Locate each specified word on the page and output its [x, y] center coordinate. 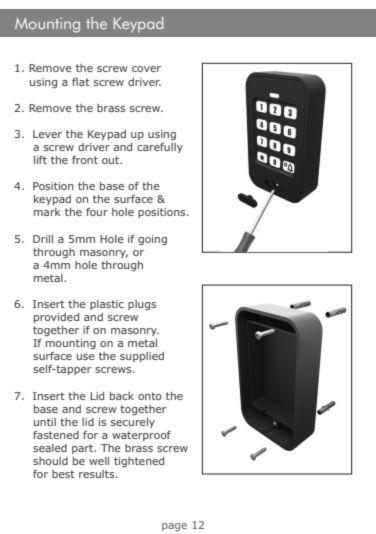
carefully [160, 148]
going [152, 240]
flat [81, 82]
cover [146, 69]
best [63, 474]
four [97, 212]
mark [47, 212]
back [122, 396]
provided [56, 318]
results [98, 474]
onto [150, 396]
